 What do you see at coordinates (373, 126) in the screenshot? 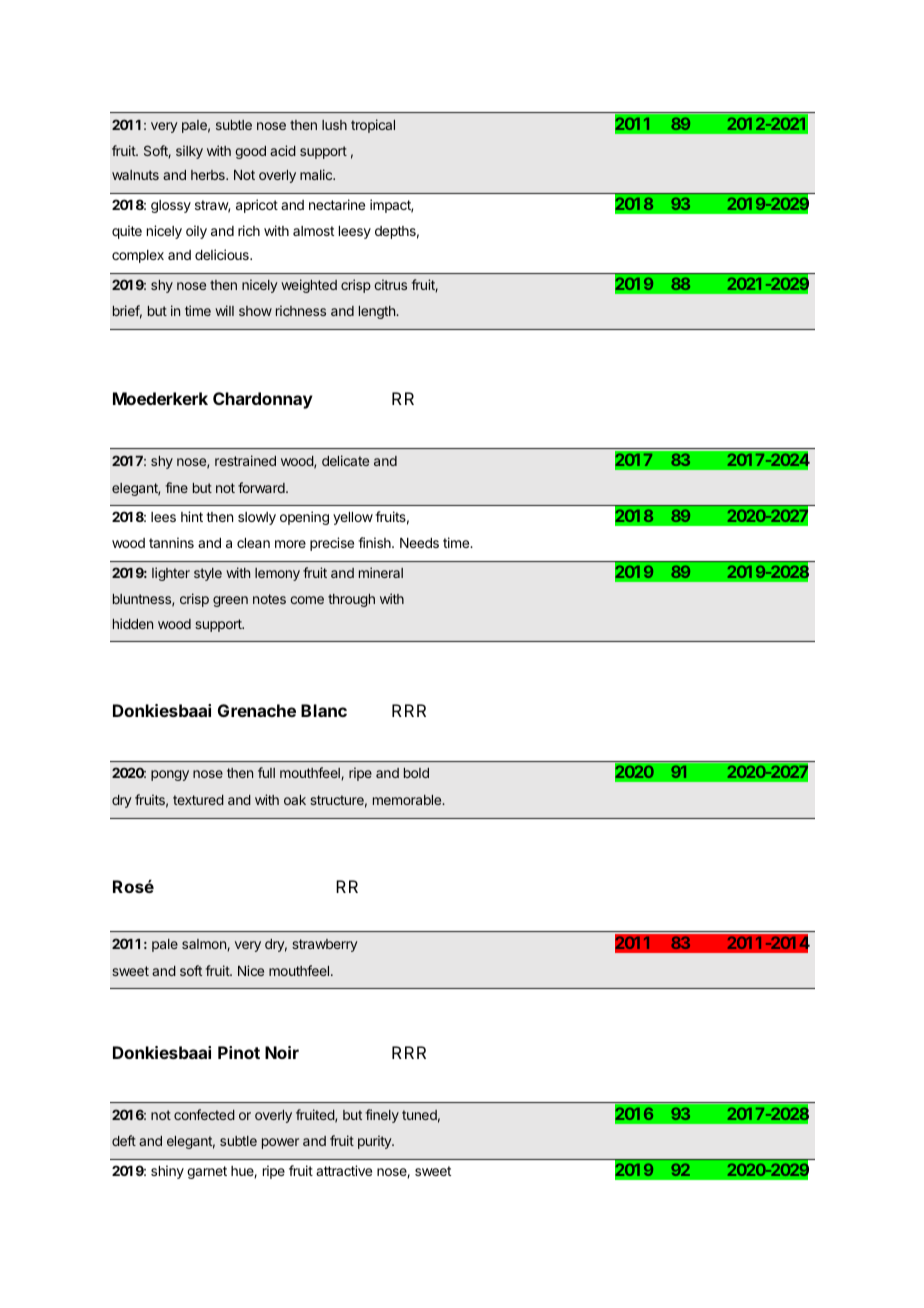
I see `tropical` at bounding box center [373, 126].
